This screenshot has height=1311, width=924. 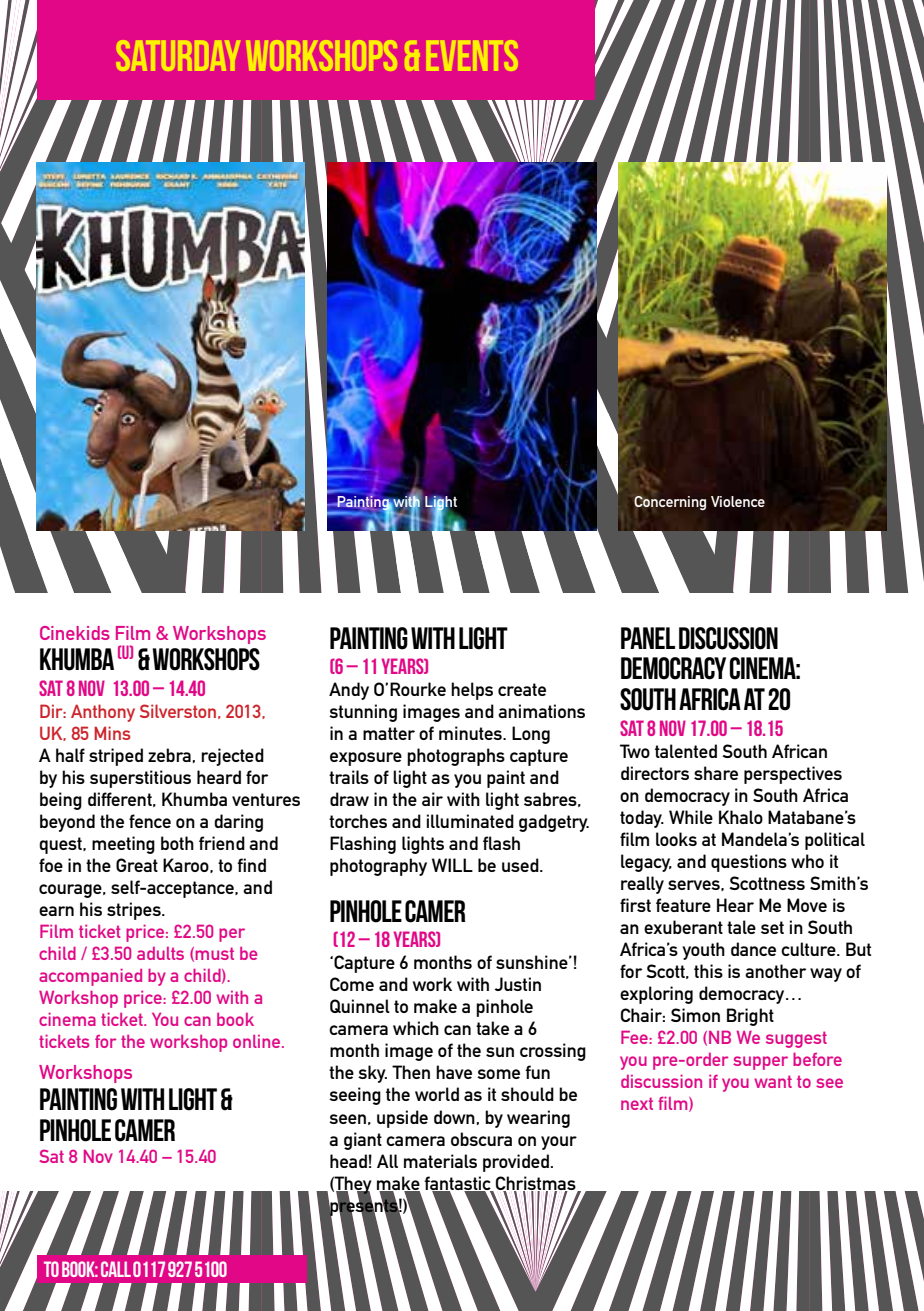 I want to click on online, so click(x=258, y=1041).
